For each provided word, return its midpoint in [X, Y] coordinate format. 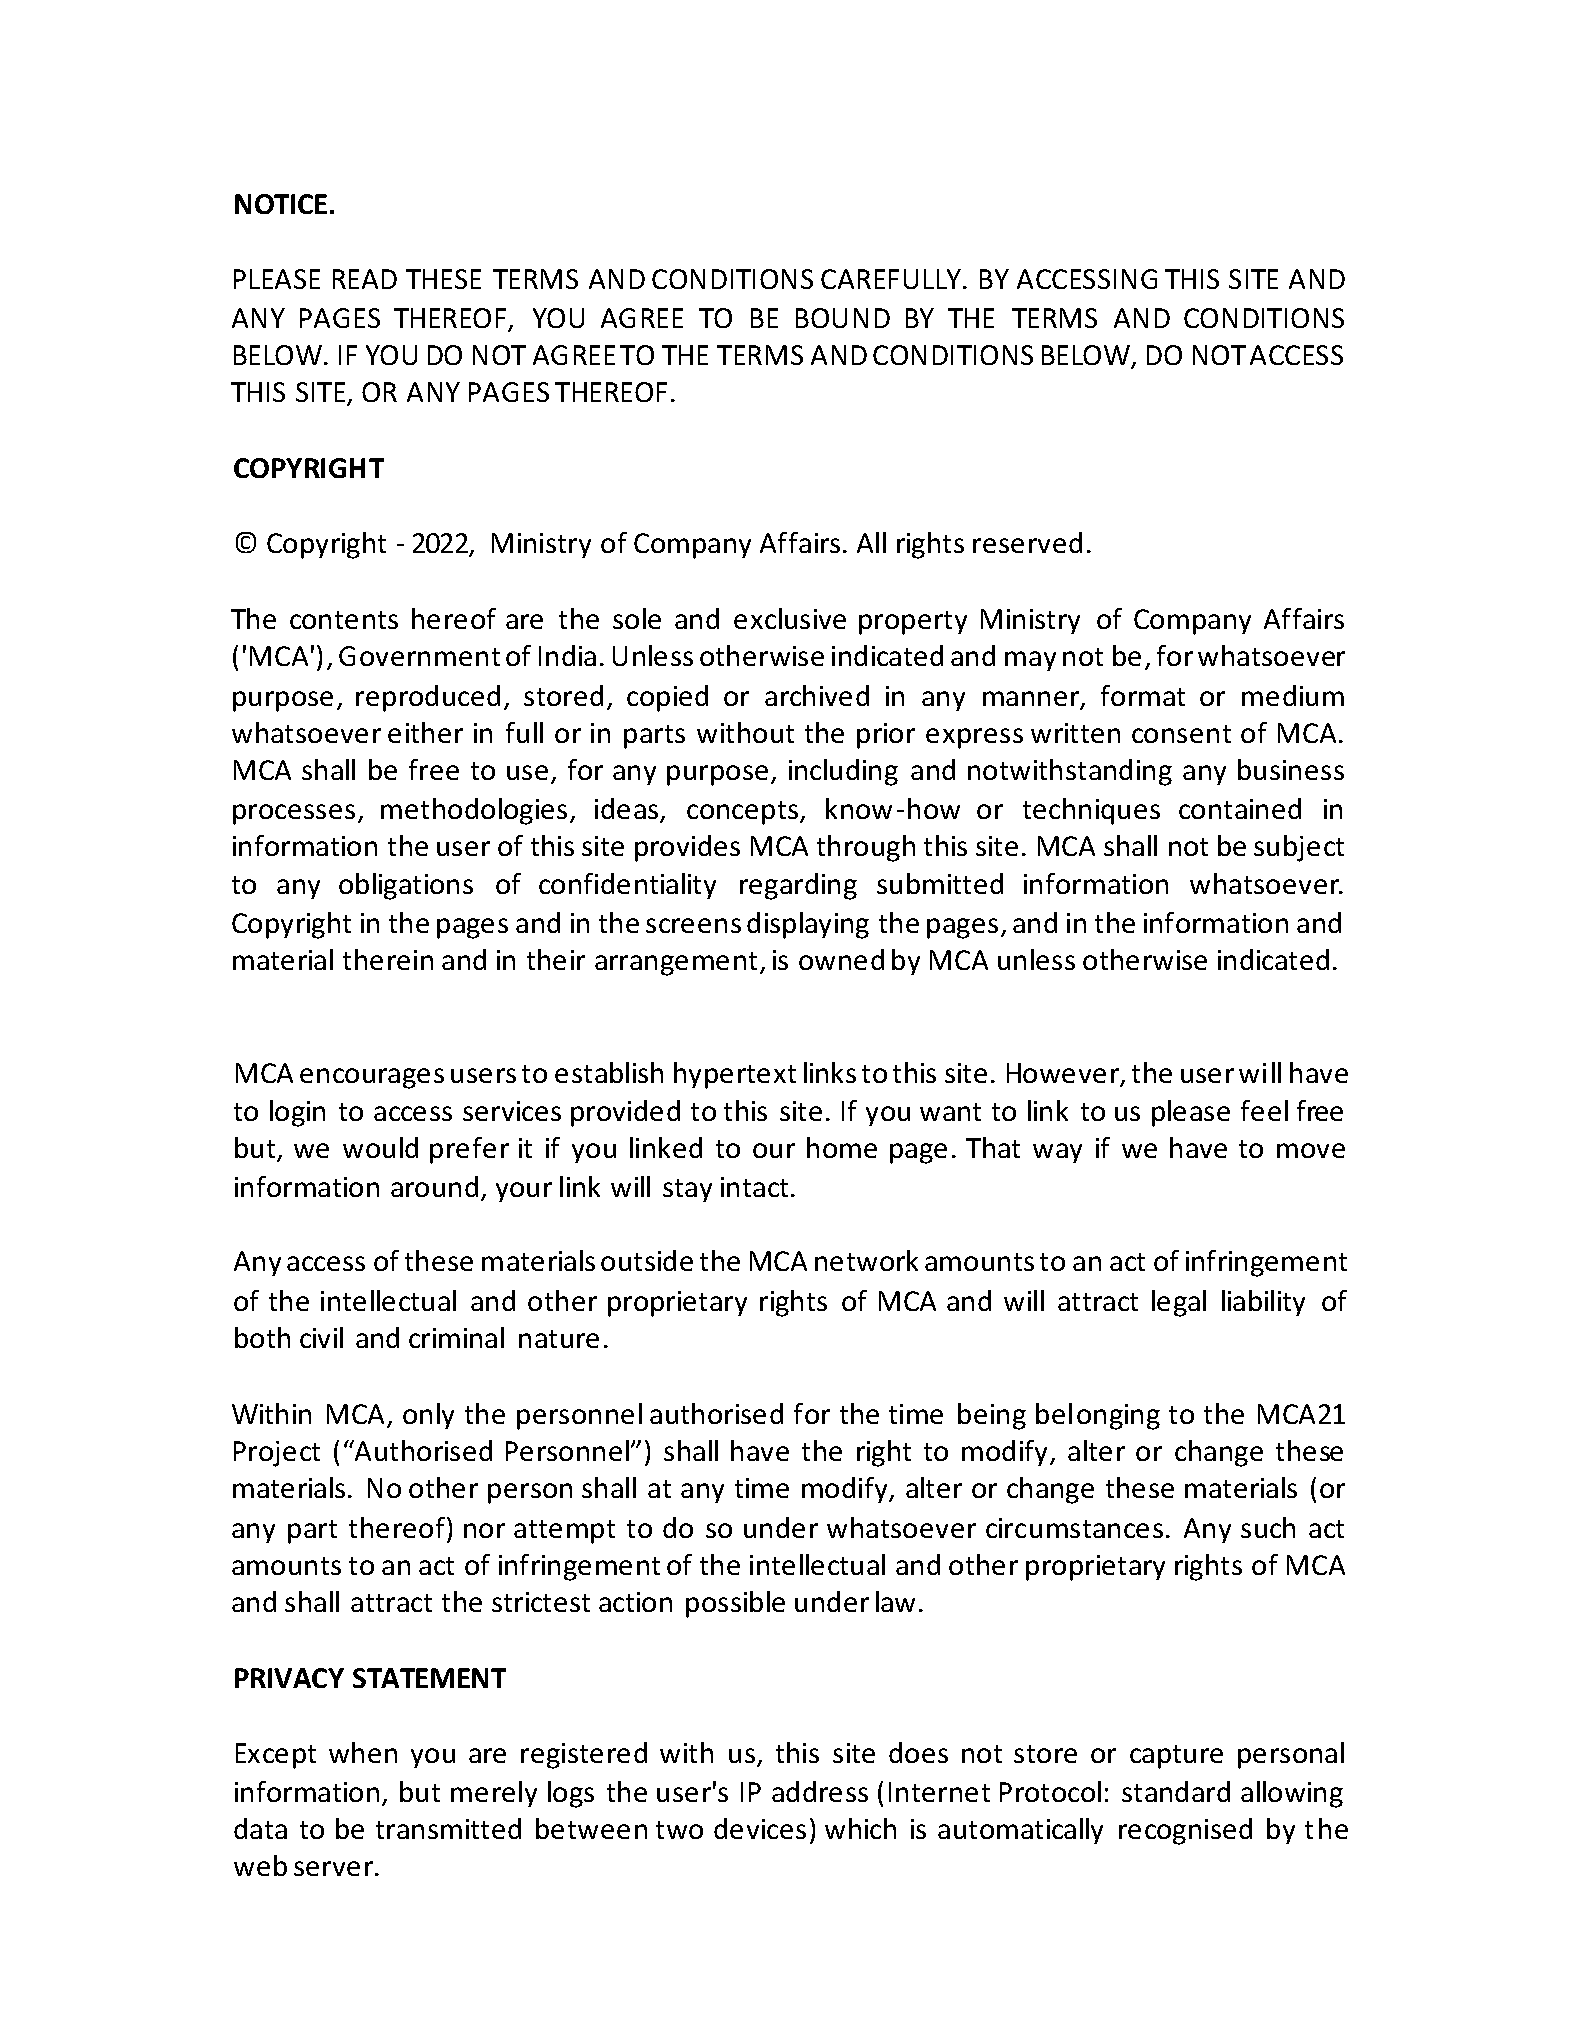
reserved [1027, 542]
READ [365, 279]
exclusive [790, 618]
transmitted [448, 1828]
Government [419, 656]
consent [1181, 734]
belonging [1098, 1416]
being [992, 1416]
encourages [372, 1078]
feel [1264, 1110]
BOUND [843, 318]
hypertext [735, 1075]
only [428, 1416]
